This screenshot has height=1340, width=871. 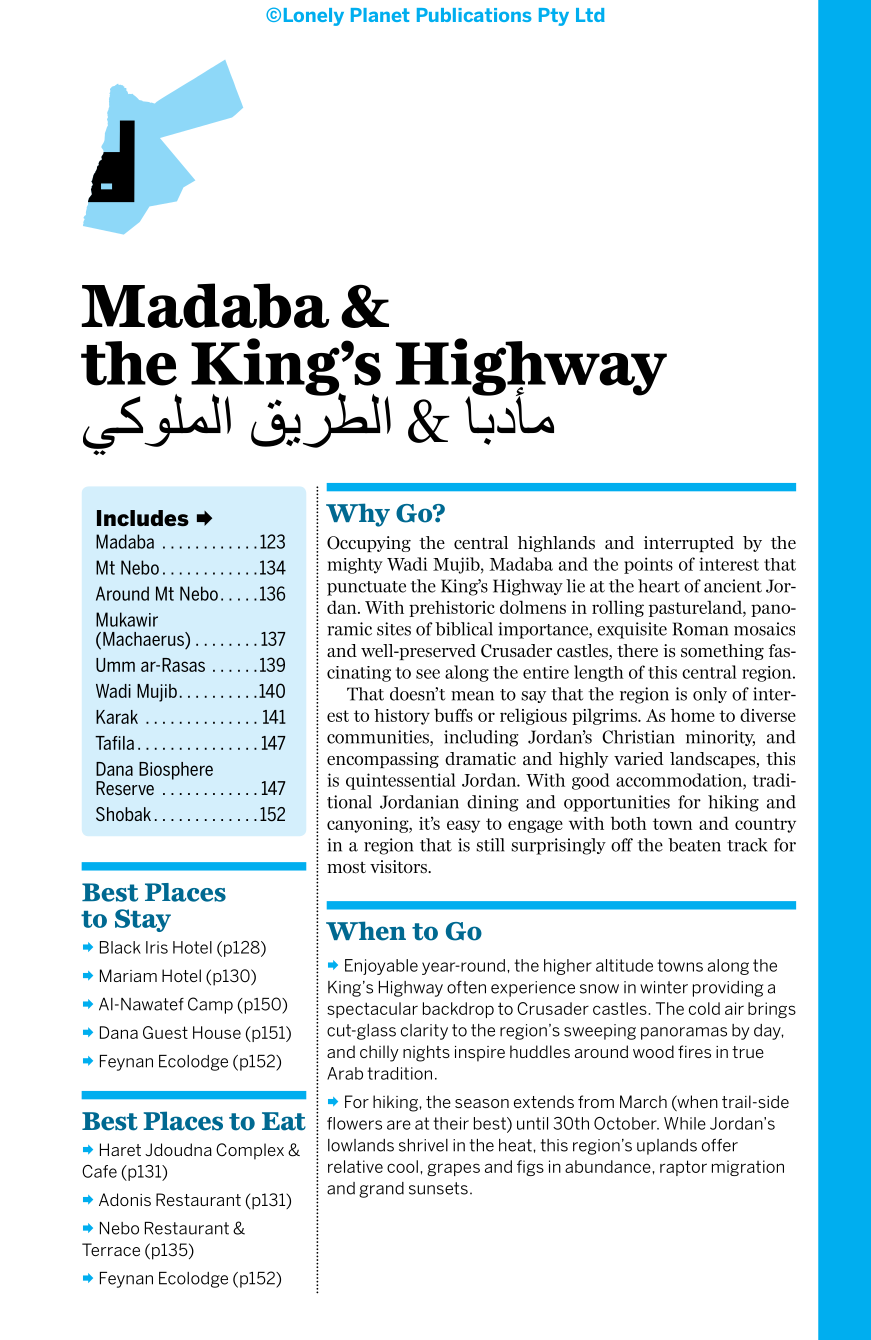 I want to click on raptor, so click(x=683, y=1168).
